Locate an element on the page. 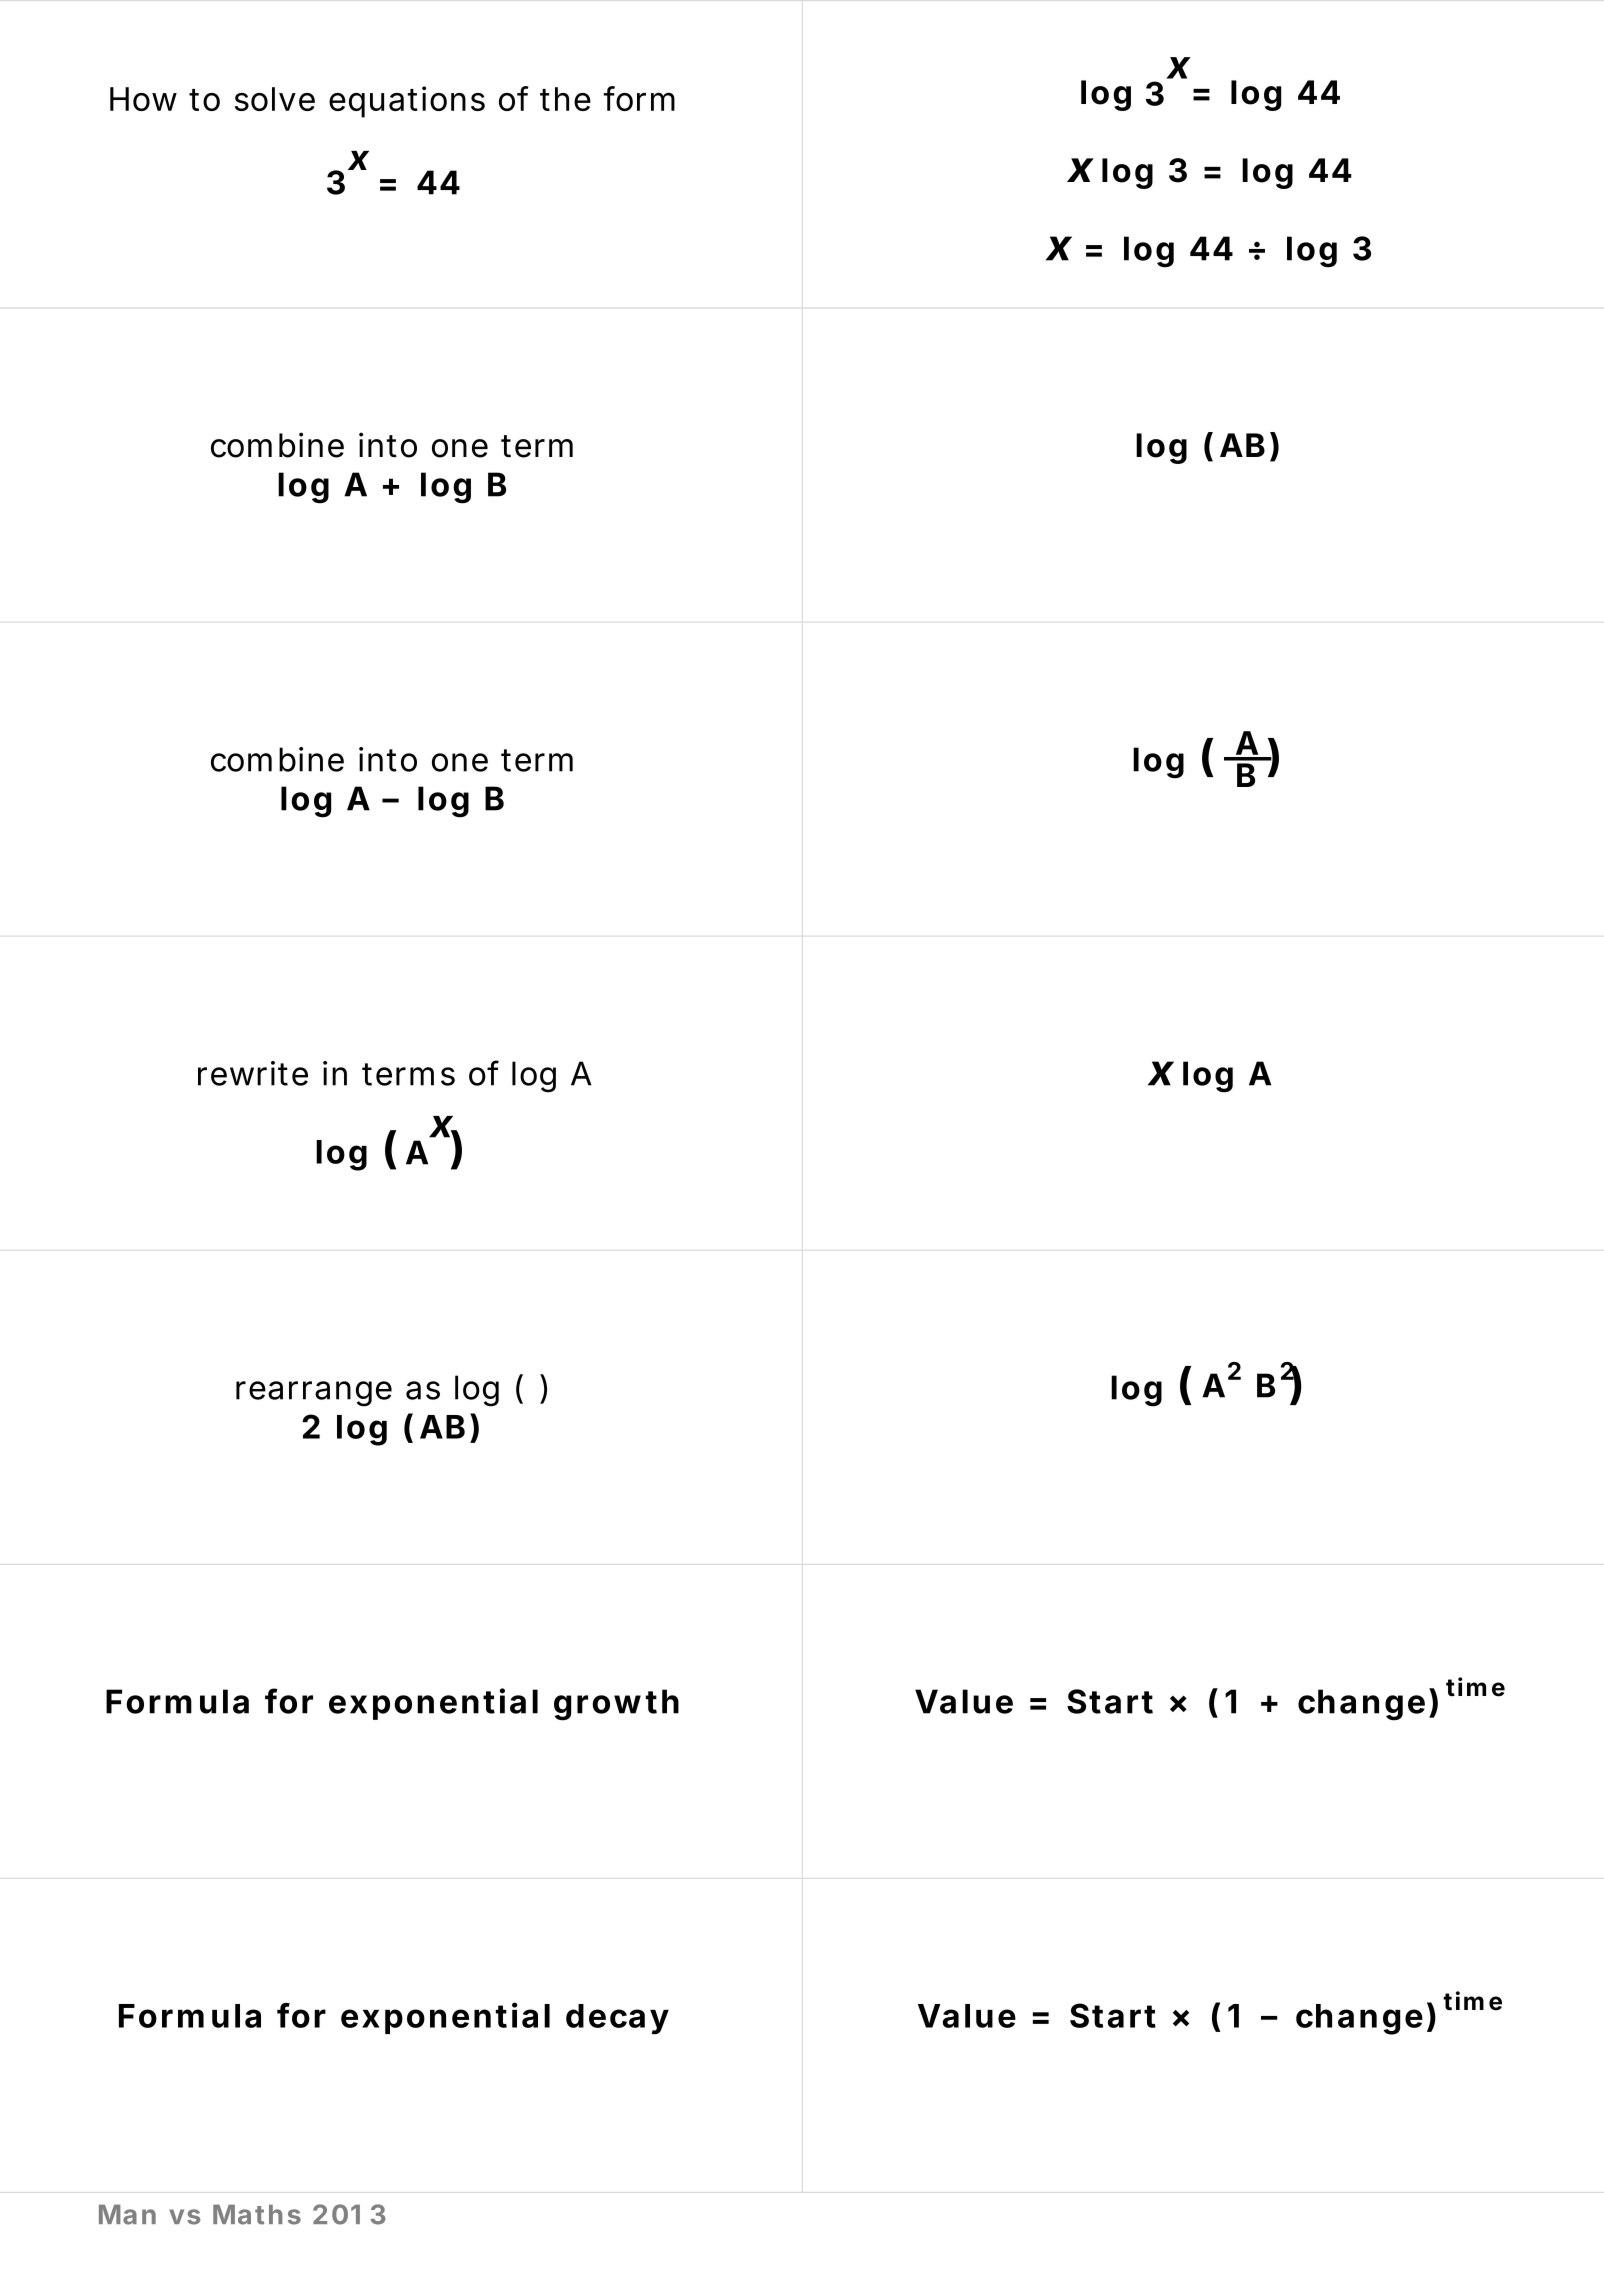 The width and height of the image is (1604, 2270). decay is located at coordinates (617, 2019).
